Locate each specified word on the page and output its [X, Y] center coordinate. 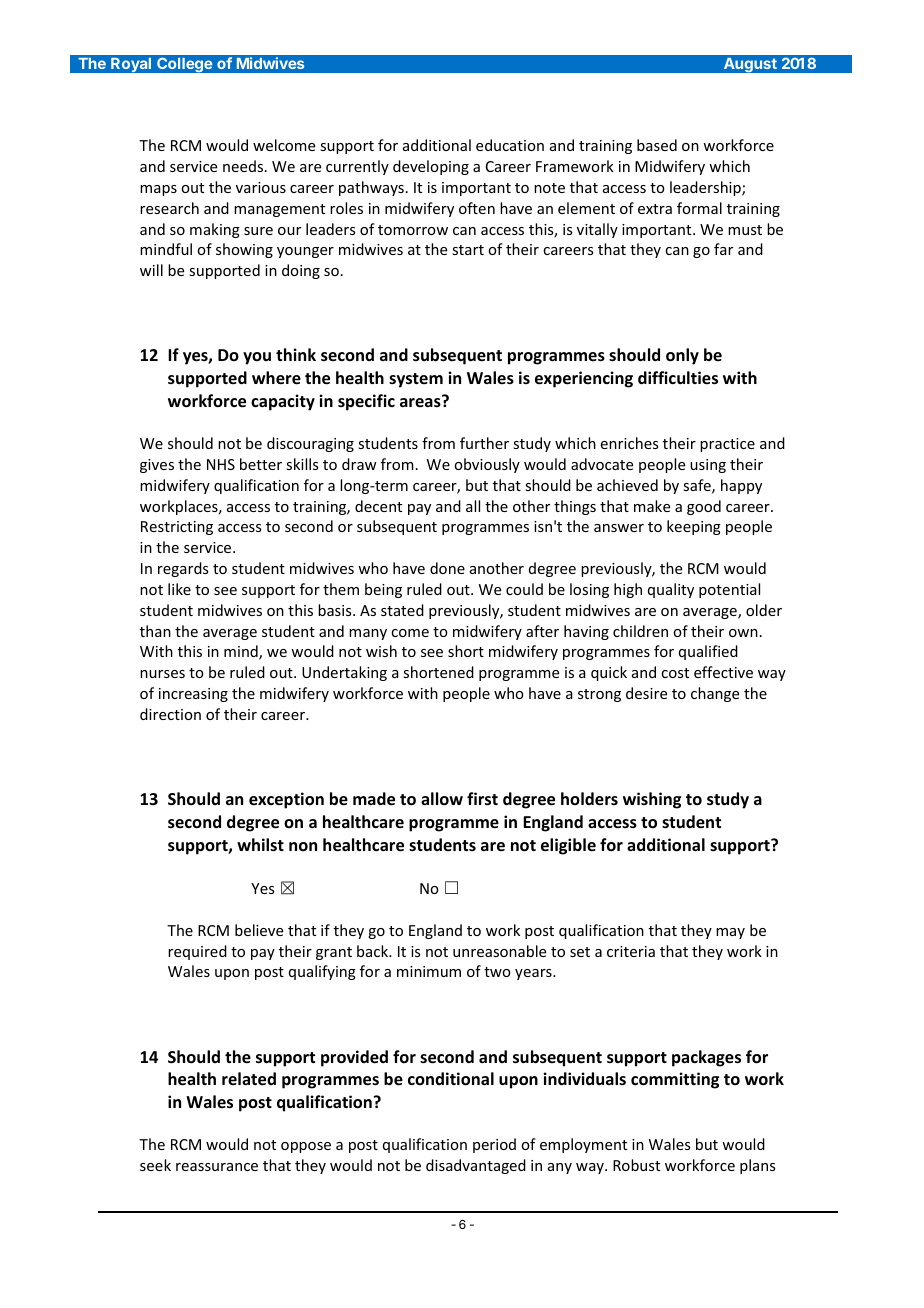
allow [442, 798]
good [704, 507]
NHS [221, 464]
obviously [487, 465]
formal [699, 208]
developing [431, 167]
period [494, 1145]
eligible [568, 846]
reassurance [217, 1167]
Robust [636, 1165]
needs [244, 166]
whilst [260, 844]
